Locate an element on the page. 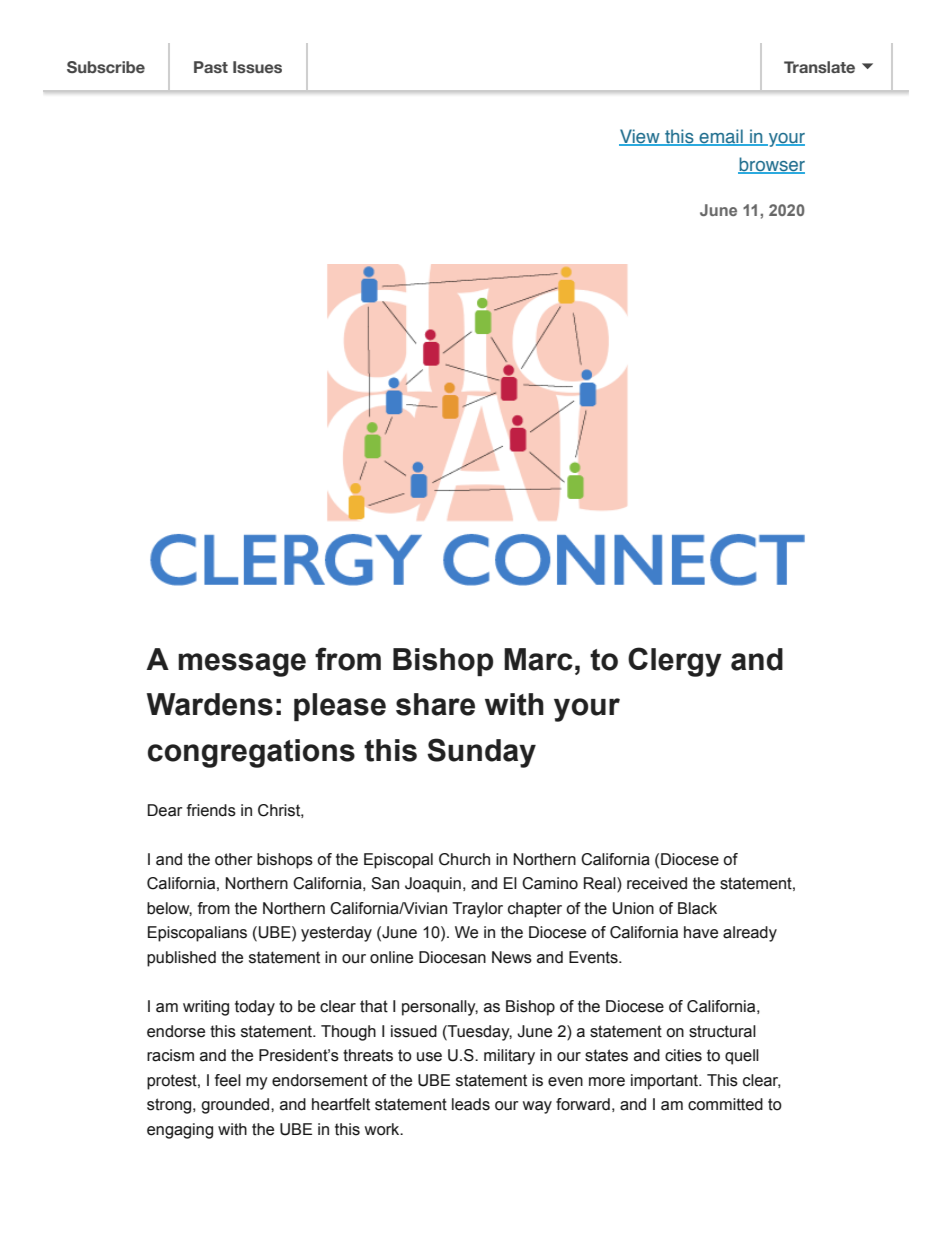 This document has height=1233, width=952. Past is located at coordinates (211, 67).
